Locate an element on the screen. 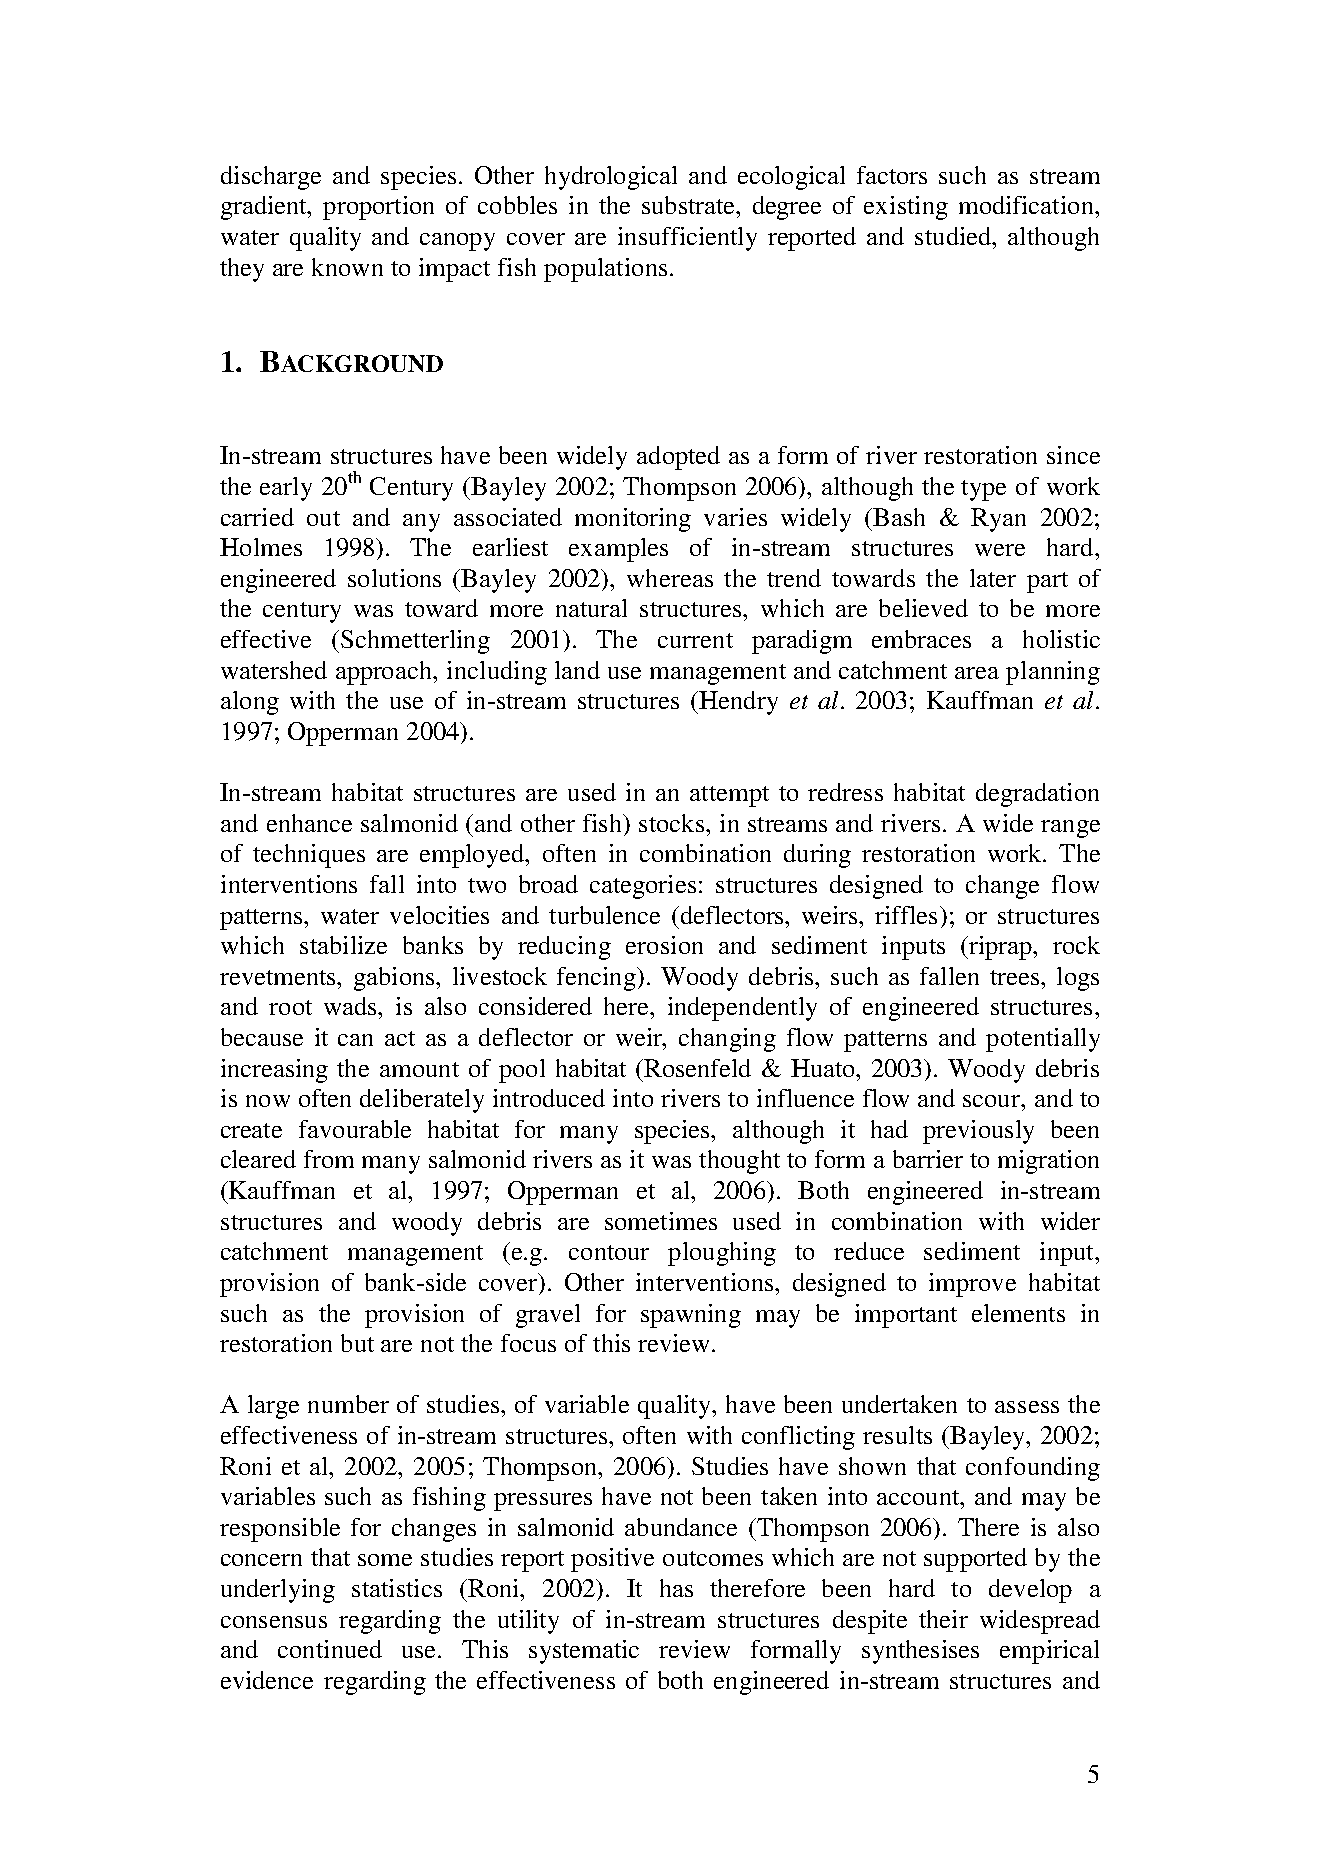 This screenshot has width=1320, height=1868. proportion is located at coordinates (378, 208).
